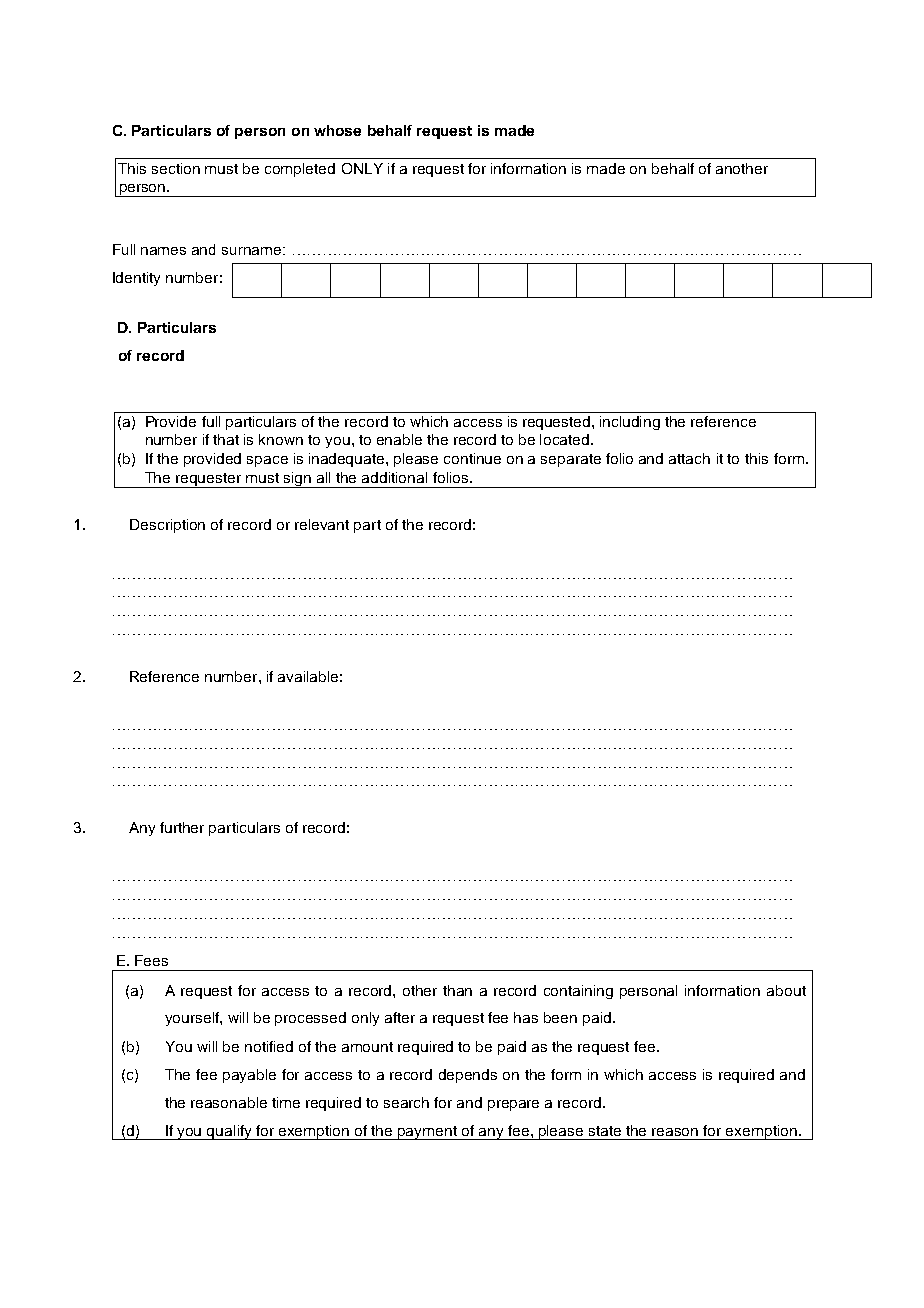 The width and height of the screenshot is (924, 1308). I want to click on qualify, so click(229, 1132).
